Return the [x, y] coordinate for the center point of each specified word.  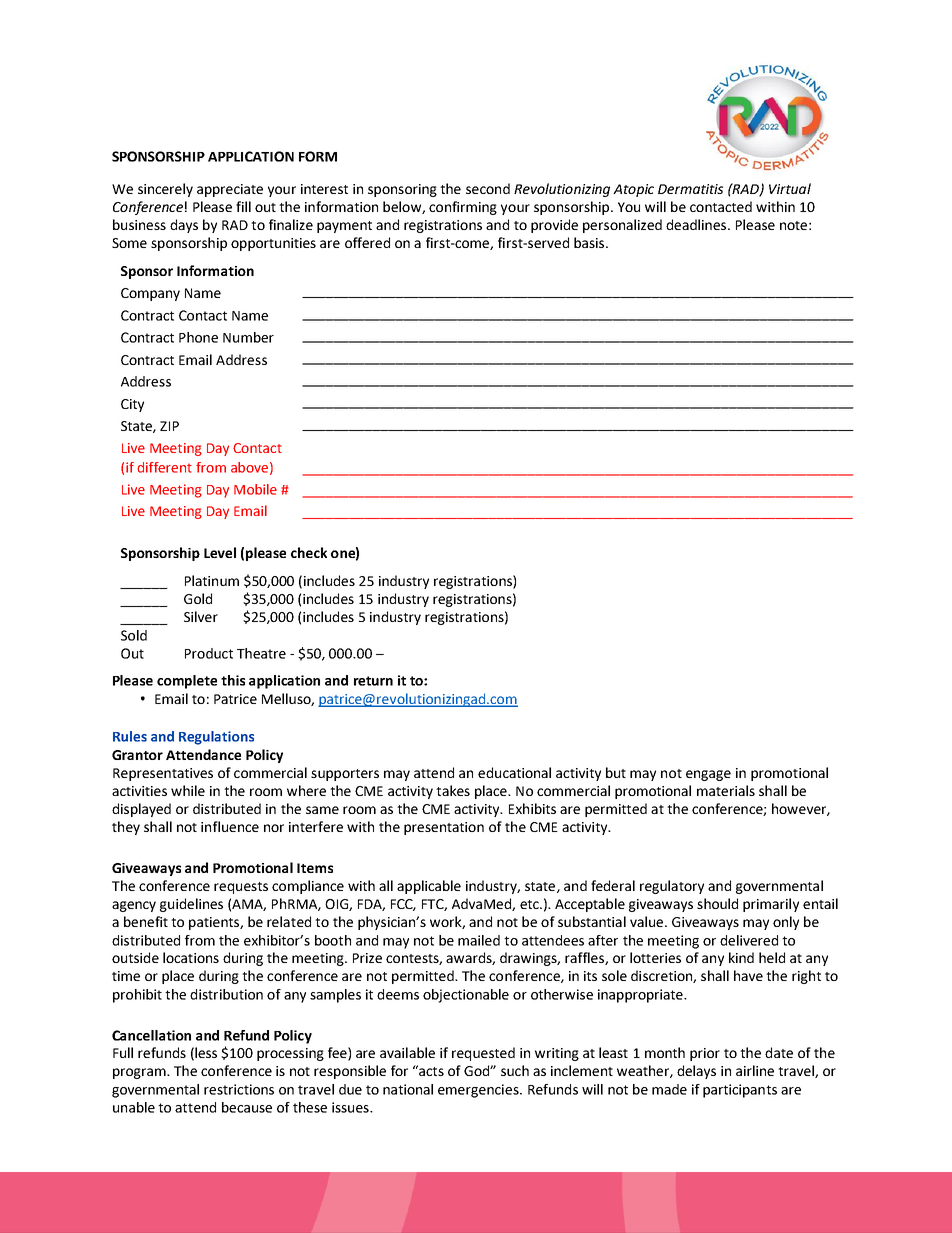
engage [708, 775]
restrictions [239, 1089]
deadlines [697, 224]
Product [209, 653]
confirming [463, 208]
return [373, 681]
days [184, 226]
